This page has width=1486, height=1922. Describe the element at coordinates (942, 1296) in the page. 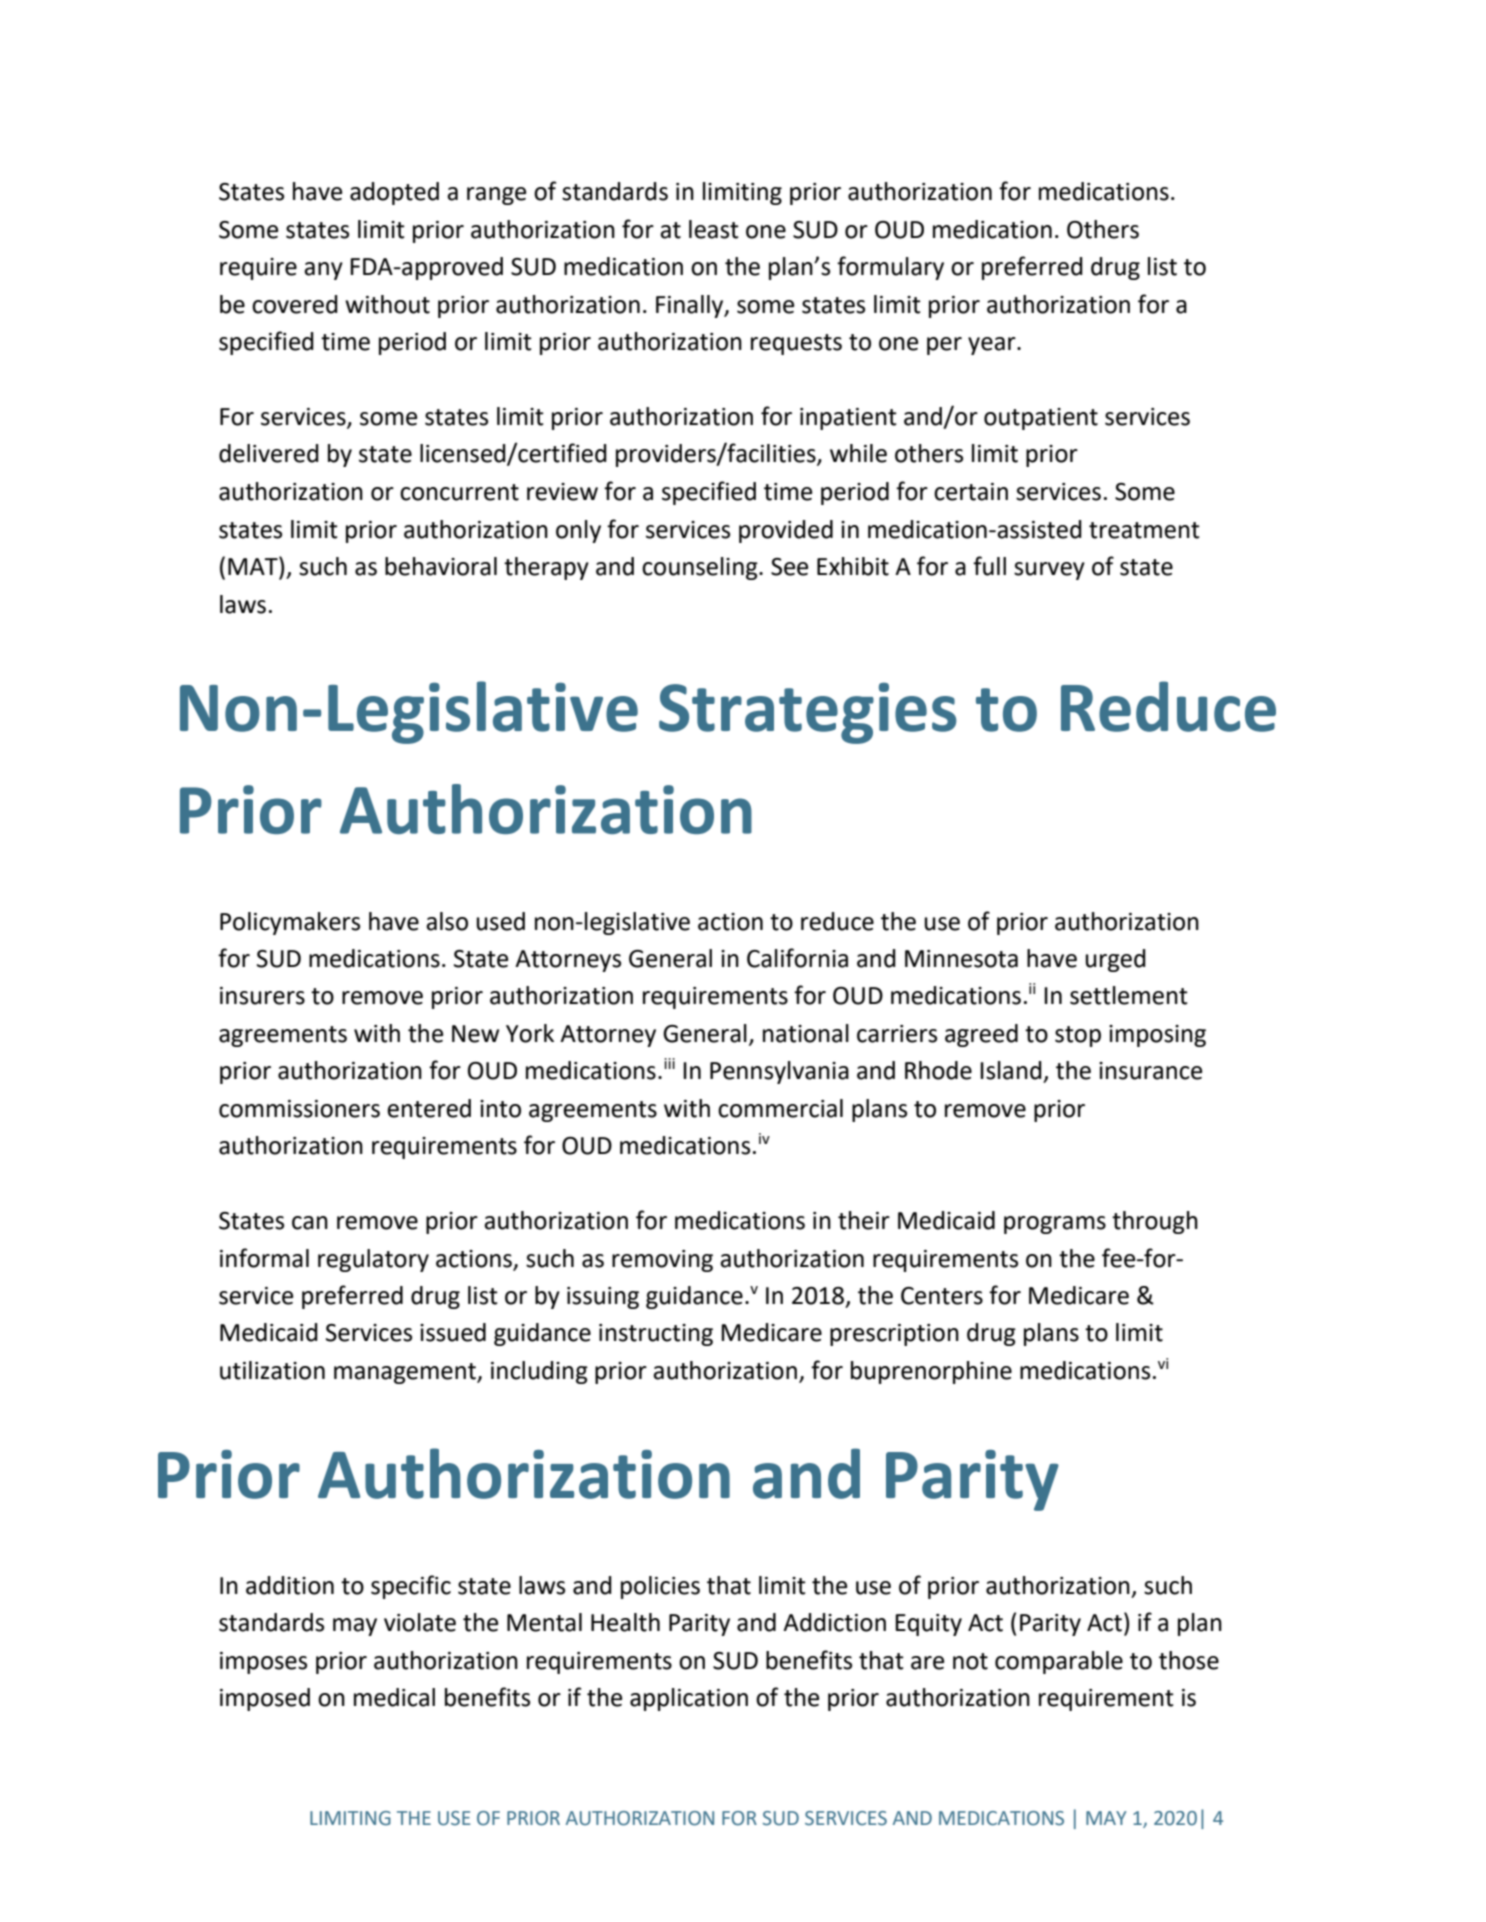

I see `Centers` at that location.
